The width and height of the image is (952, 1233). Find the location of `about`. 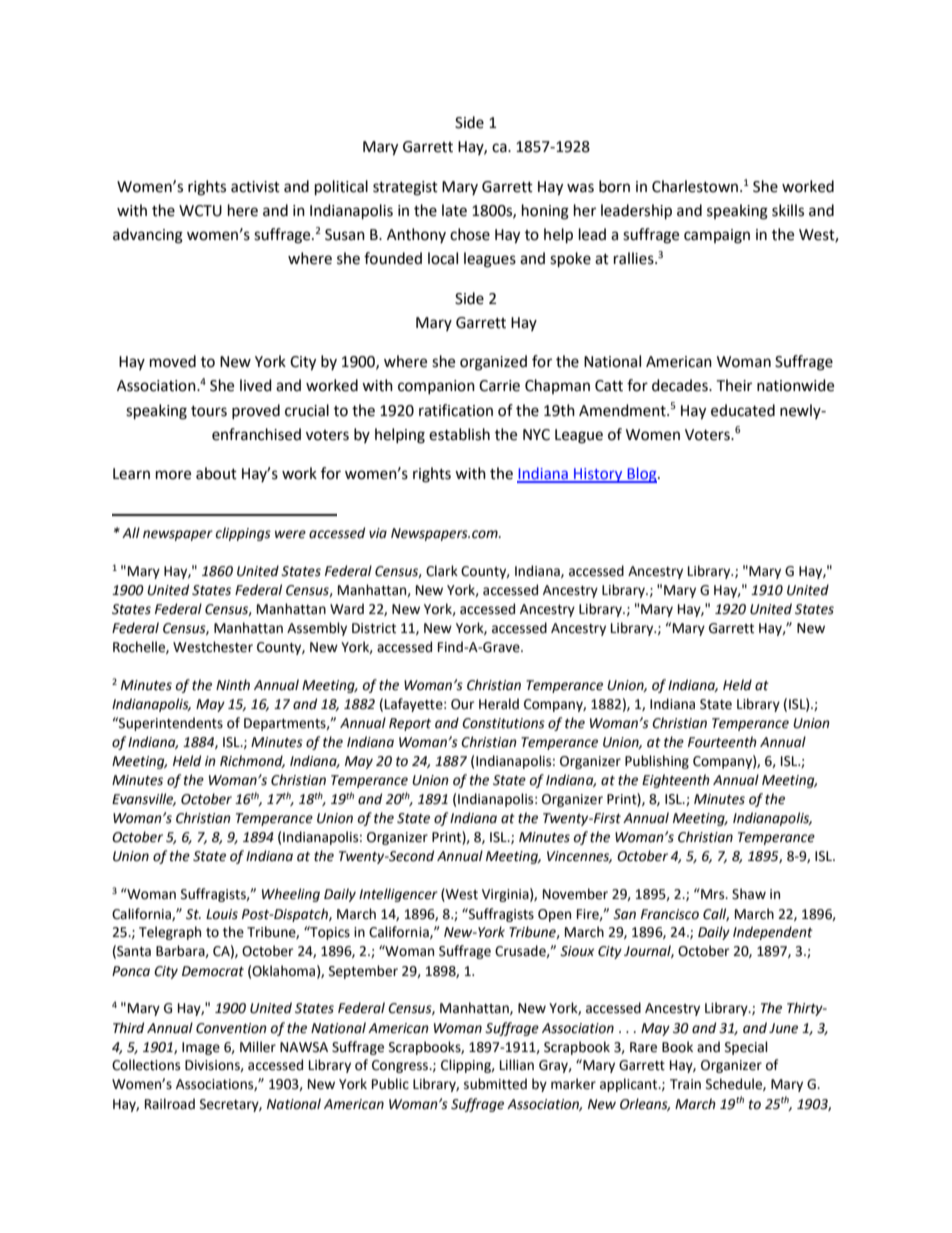

about is located at coordinates (216, 473).
